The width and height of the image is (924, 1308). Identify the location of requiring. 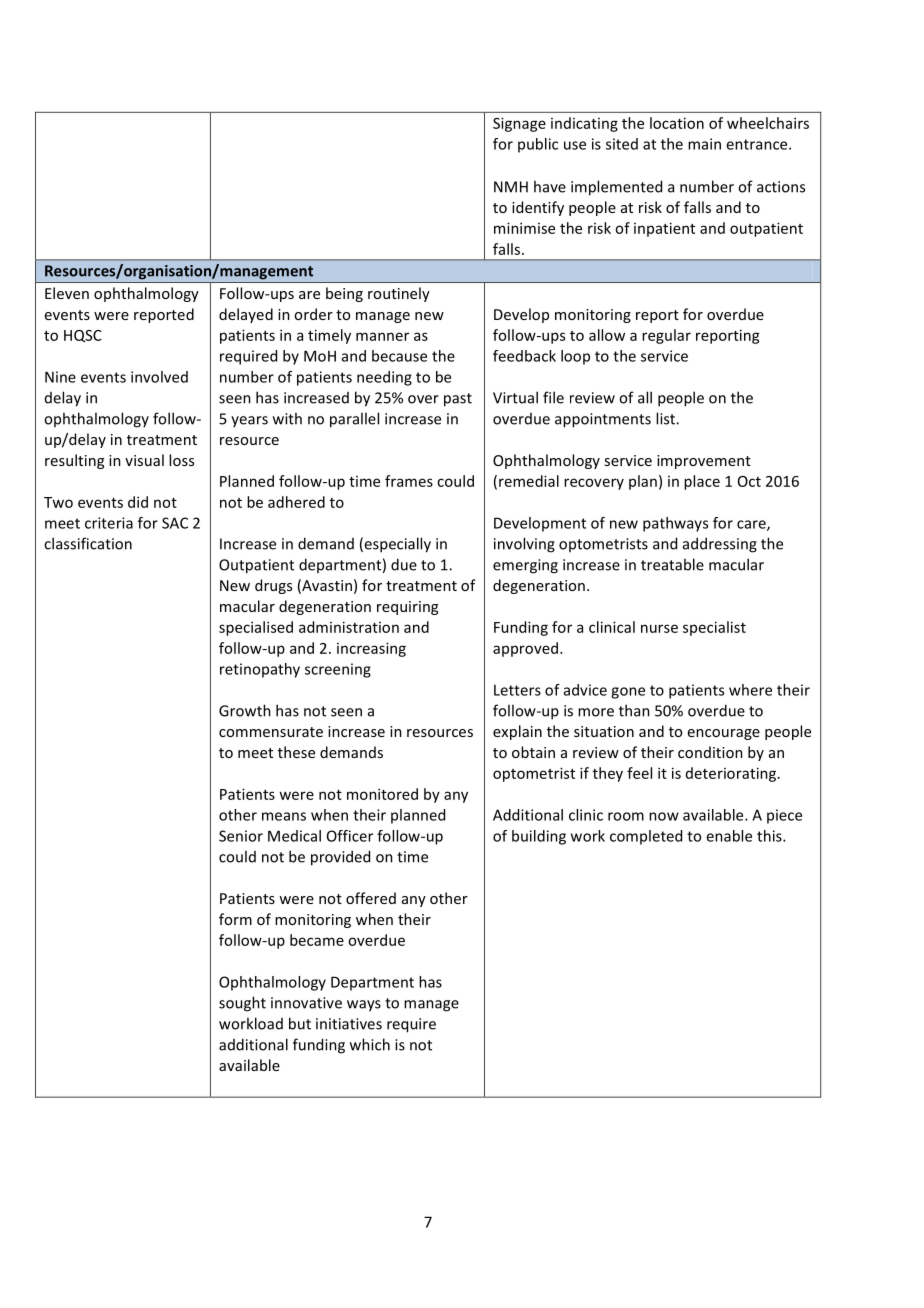
(407, 608).
